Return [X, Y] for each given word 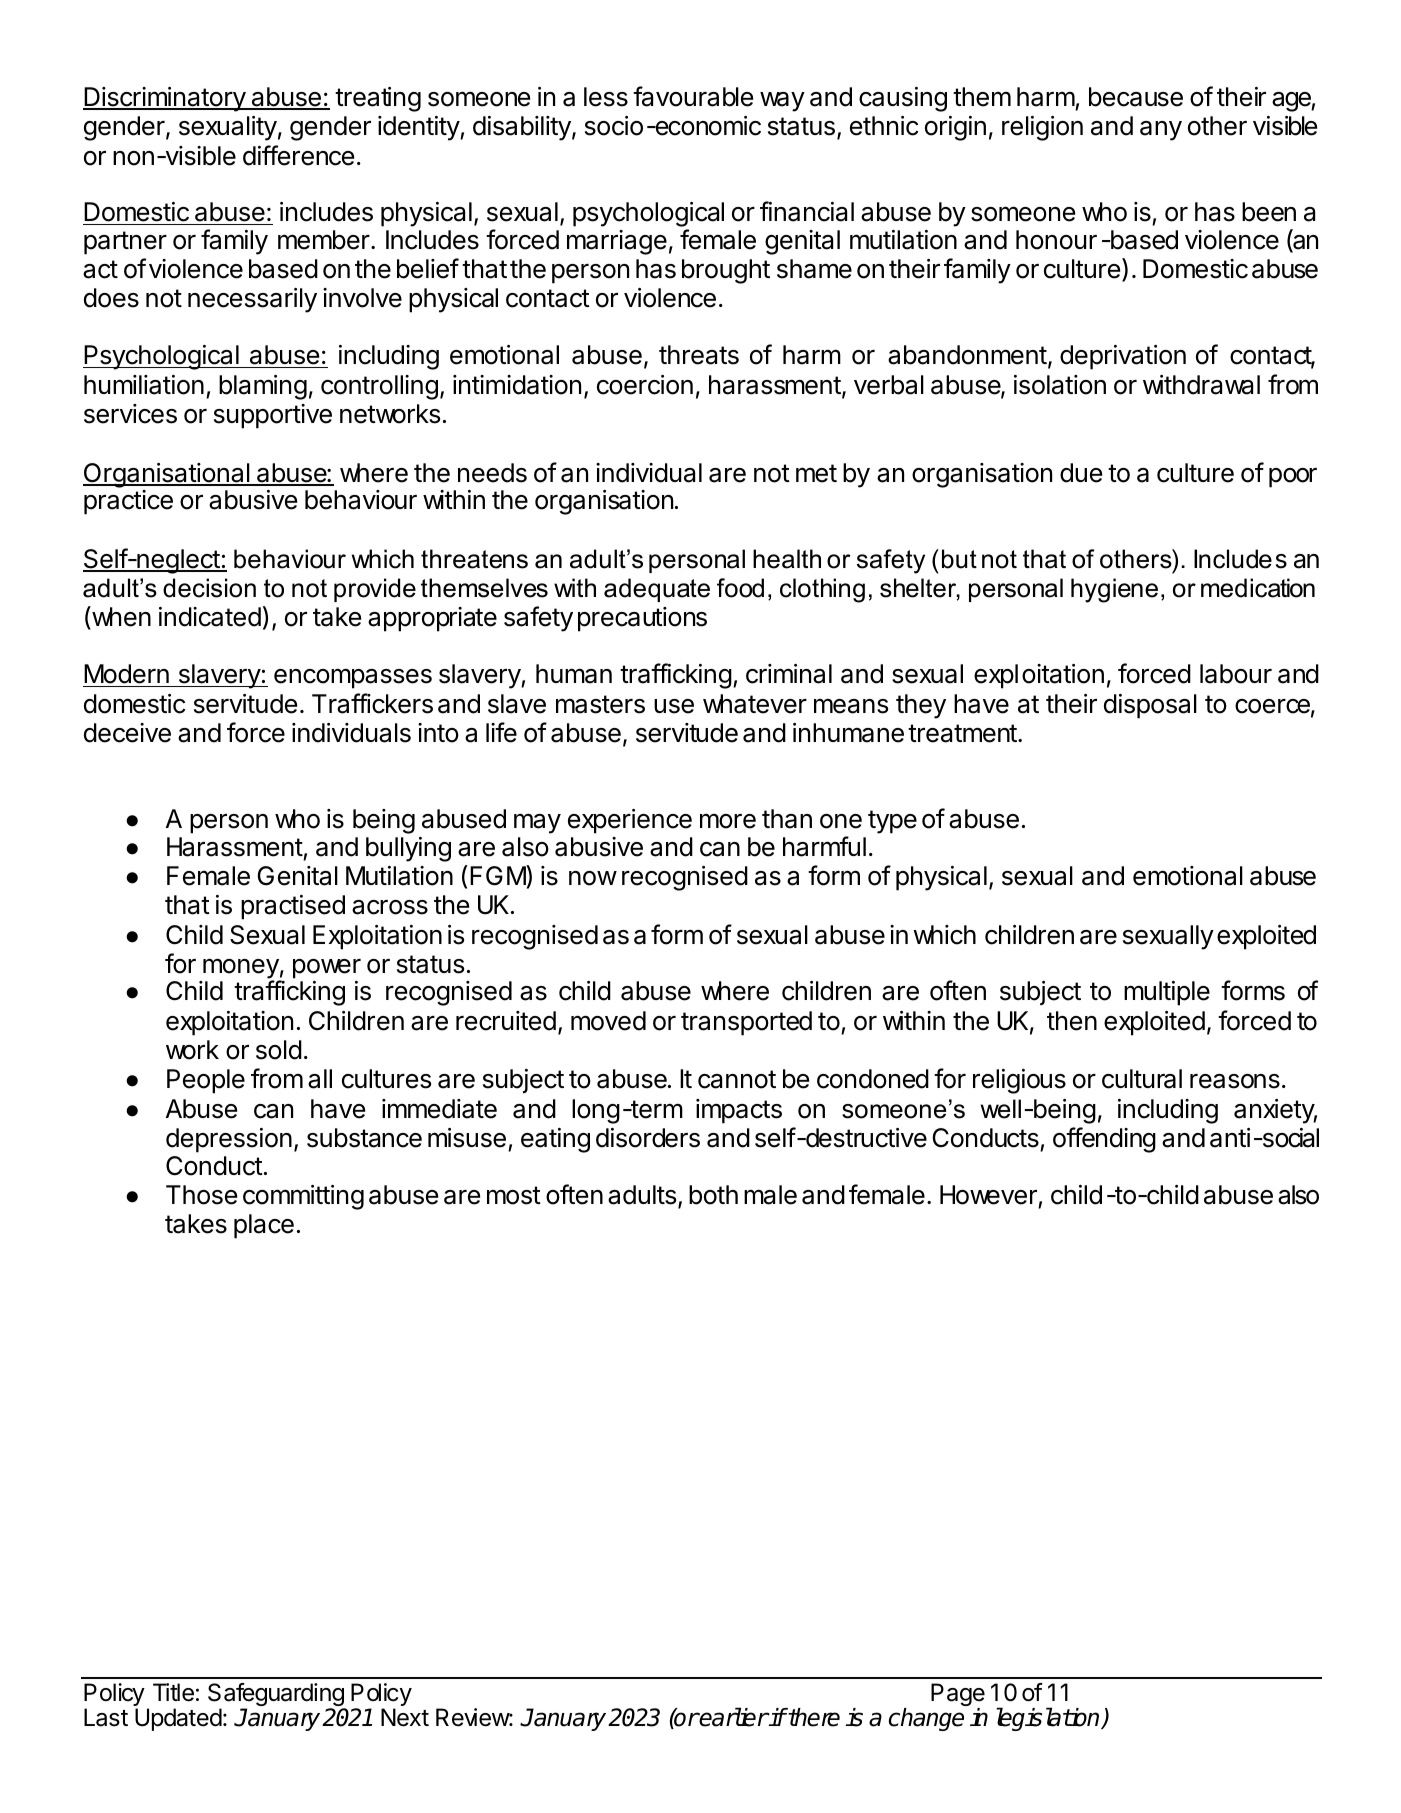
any [1161, 131]
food [740, 588]
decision [209, 588]
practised [293, 907]
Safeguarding [277, 1696]
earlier [733, 1717]
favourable [693, 96]
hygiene [1114, 590]
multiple [1167, 993]
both [713, 1195]
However [988, 1195]
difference [298, 155]
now [593, 878]
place [264, 1226]
